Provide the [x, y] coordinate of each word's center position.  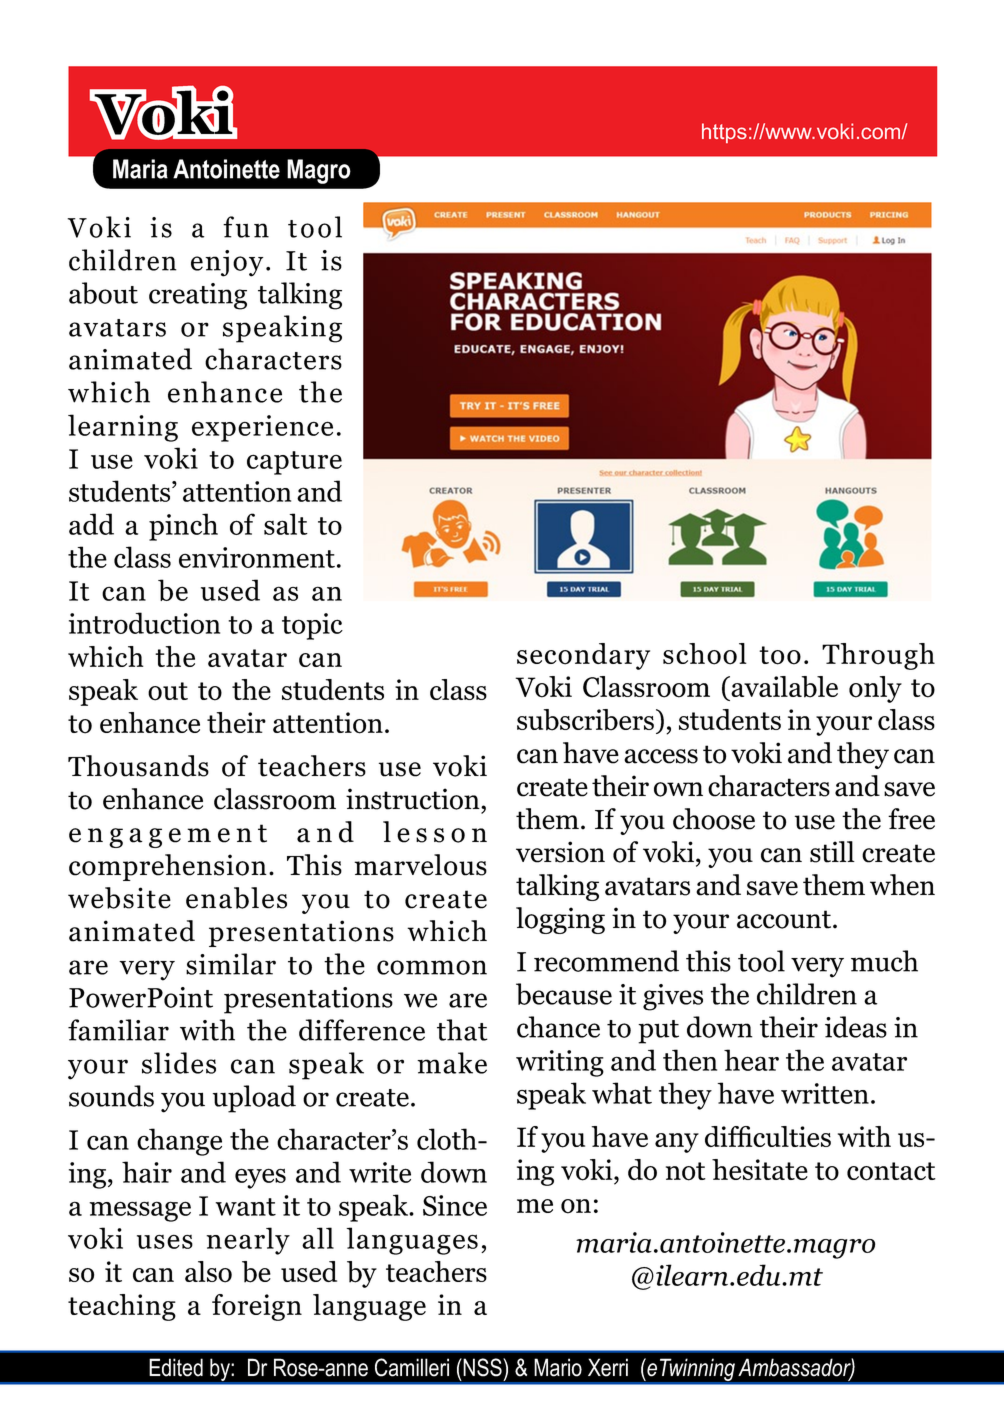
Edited [176, 1367]
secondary [583, 656]
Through [878, 656]
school [705, 654]
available [784, 687]
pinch [183, 527]
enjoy [227, 263]
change [179, 1142]
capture [294, 463]
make [452, 1063]
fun [246, 227]
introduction [144, 623]
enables [236, 898]
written [825, 1093]
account [784, 919]
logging [560, 920]
